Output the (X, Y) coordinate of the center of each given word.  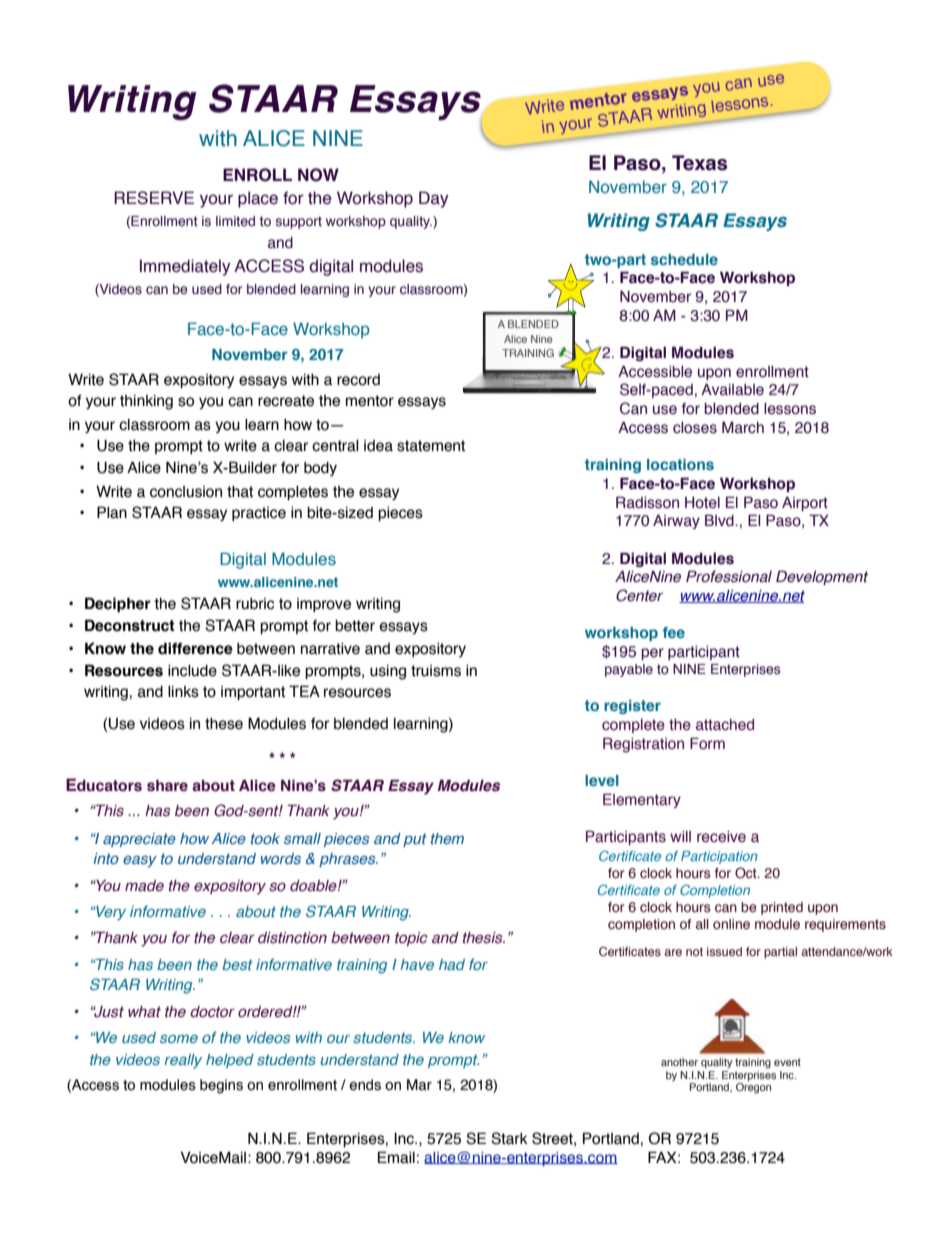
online (731, 924)
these (224, 724)
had (452, 964)
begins (221, 1086)
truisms (436, 671)
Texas (699, 163)
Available (732, 390)
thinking (146, 402)
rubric (255, 604)
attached (725, 725)
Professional (729, 576)
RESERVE (154, 198)
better (355, 626)
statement (431, 446)
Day (434, 199)
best (237, 964)
